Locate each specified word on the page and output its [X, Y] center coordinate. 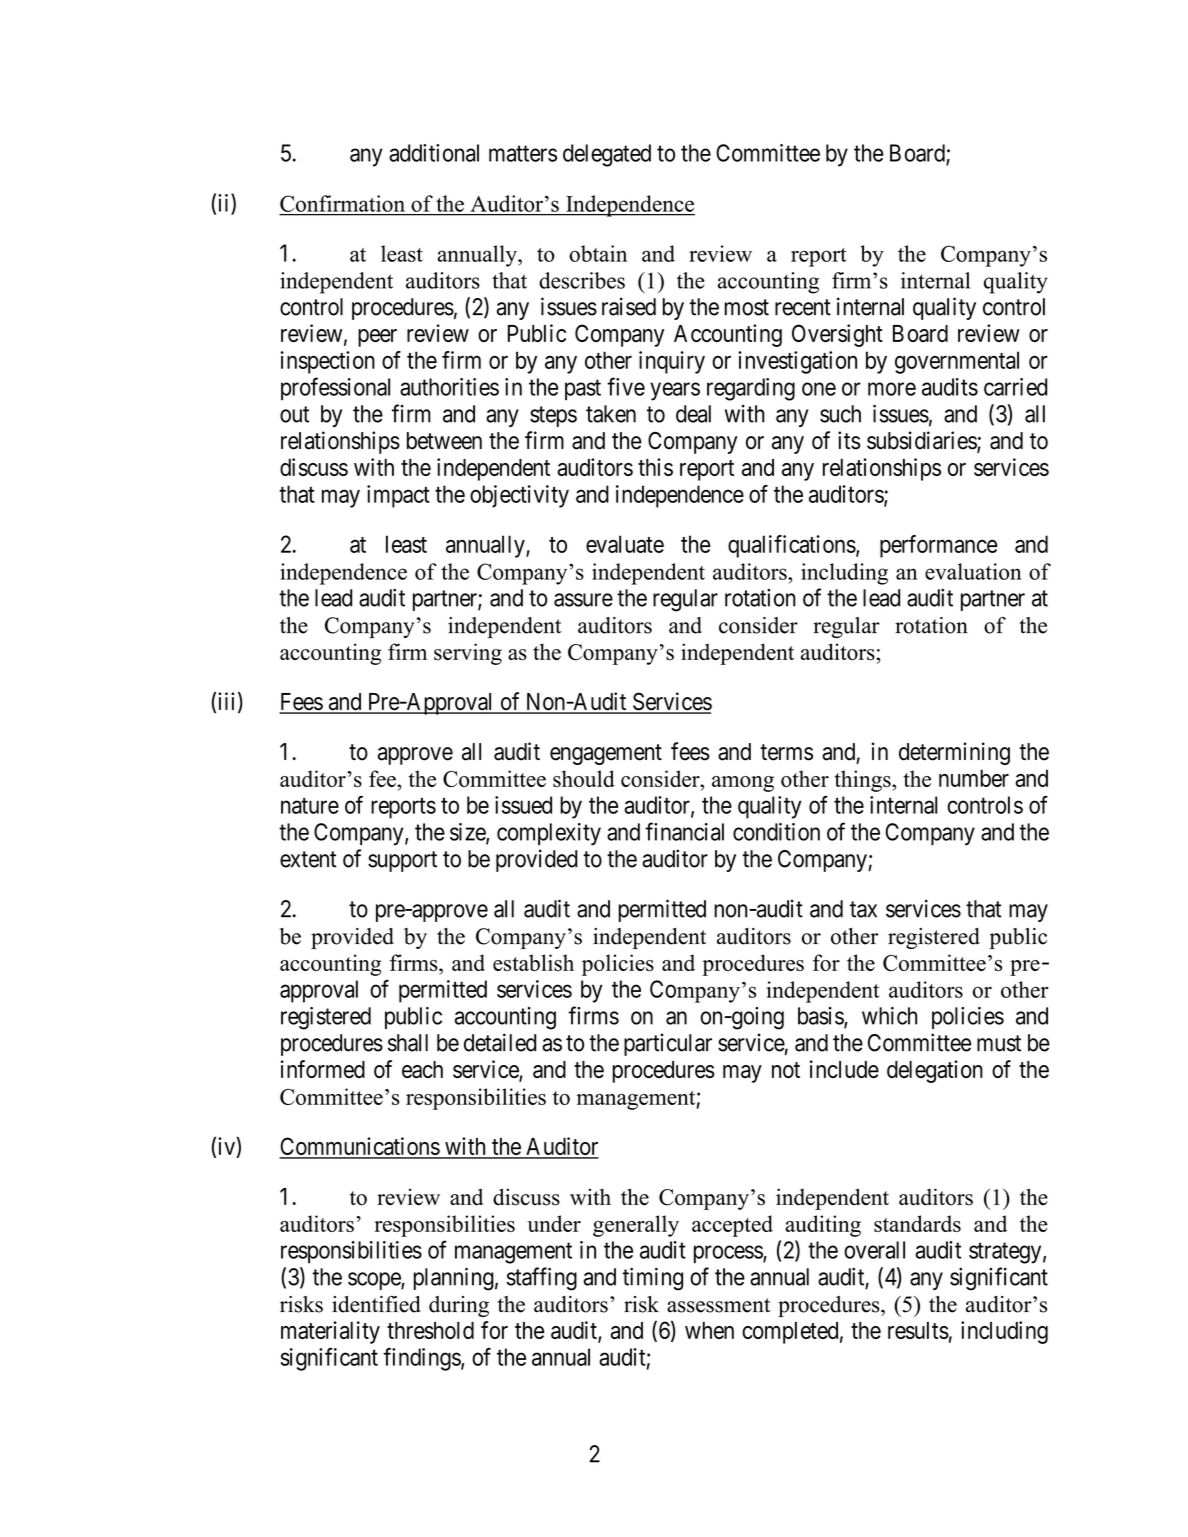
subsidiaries [922, 441]
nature [310, 806]
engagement [606, 754]
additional [434, 153]
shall [408, 1043]
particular [668, 1044]
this [655, 467]
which [889, 1016]
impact [398, 496]
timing [653, 1279]
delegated [607, 155]
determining [954, 753]
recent [803, 307]
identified [376, 1304]
